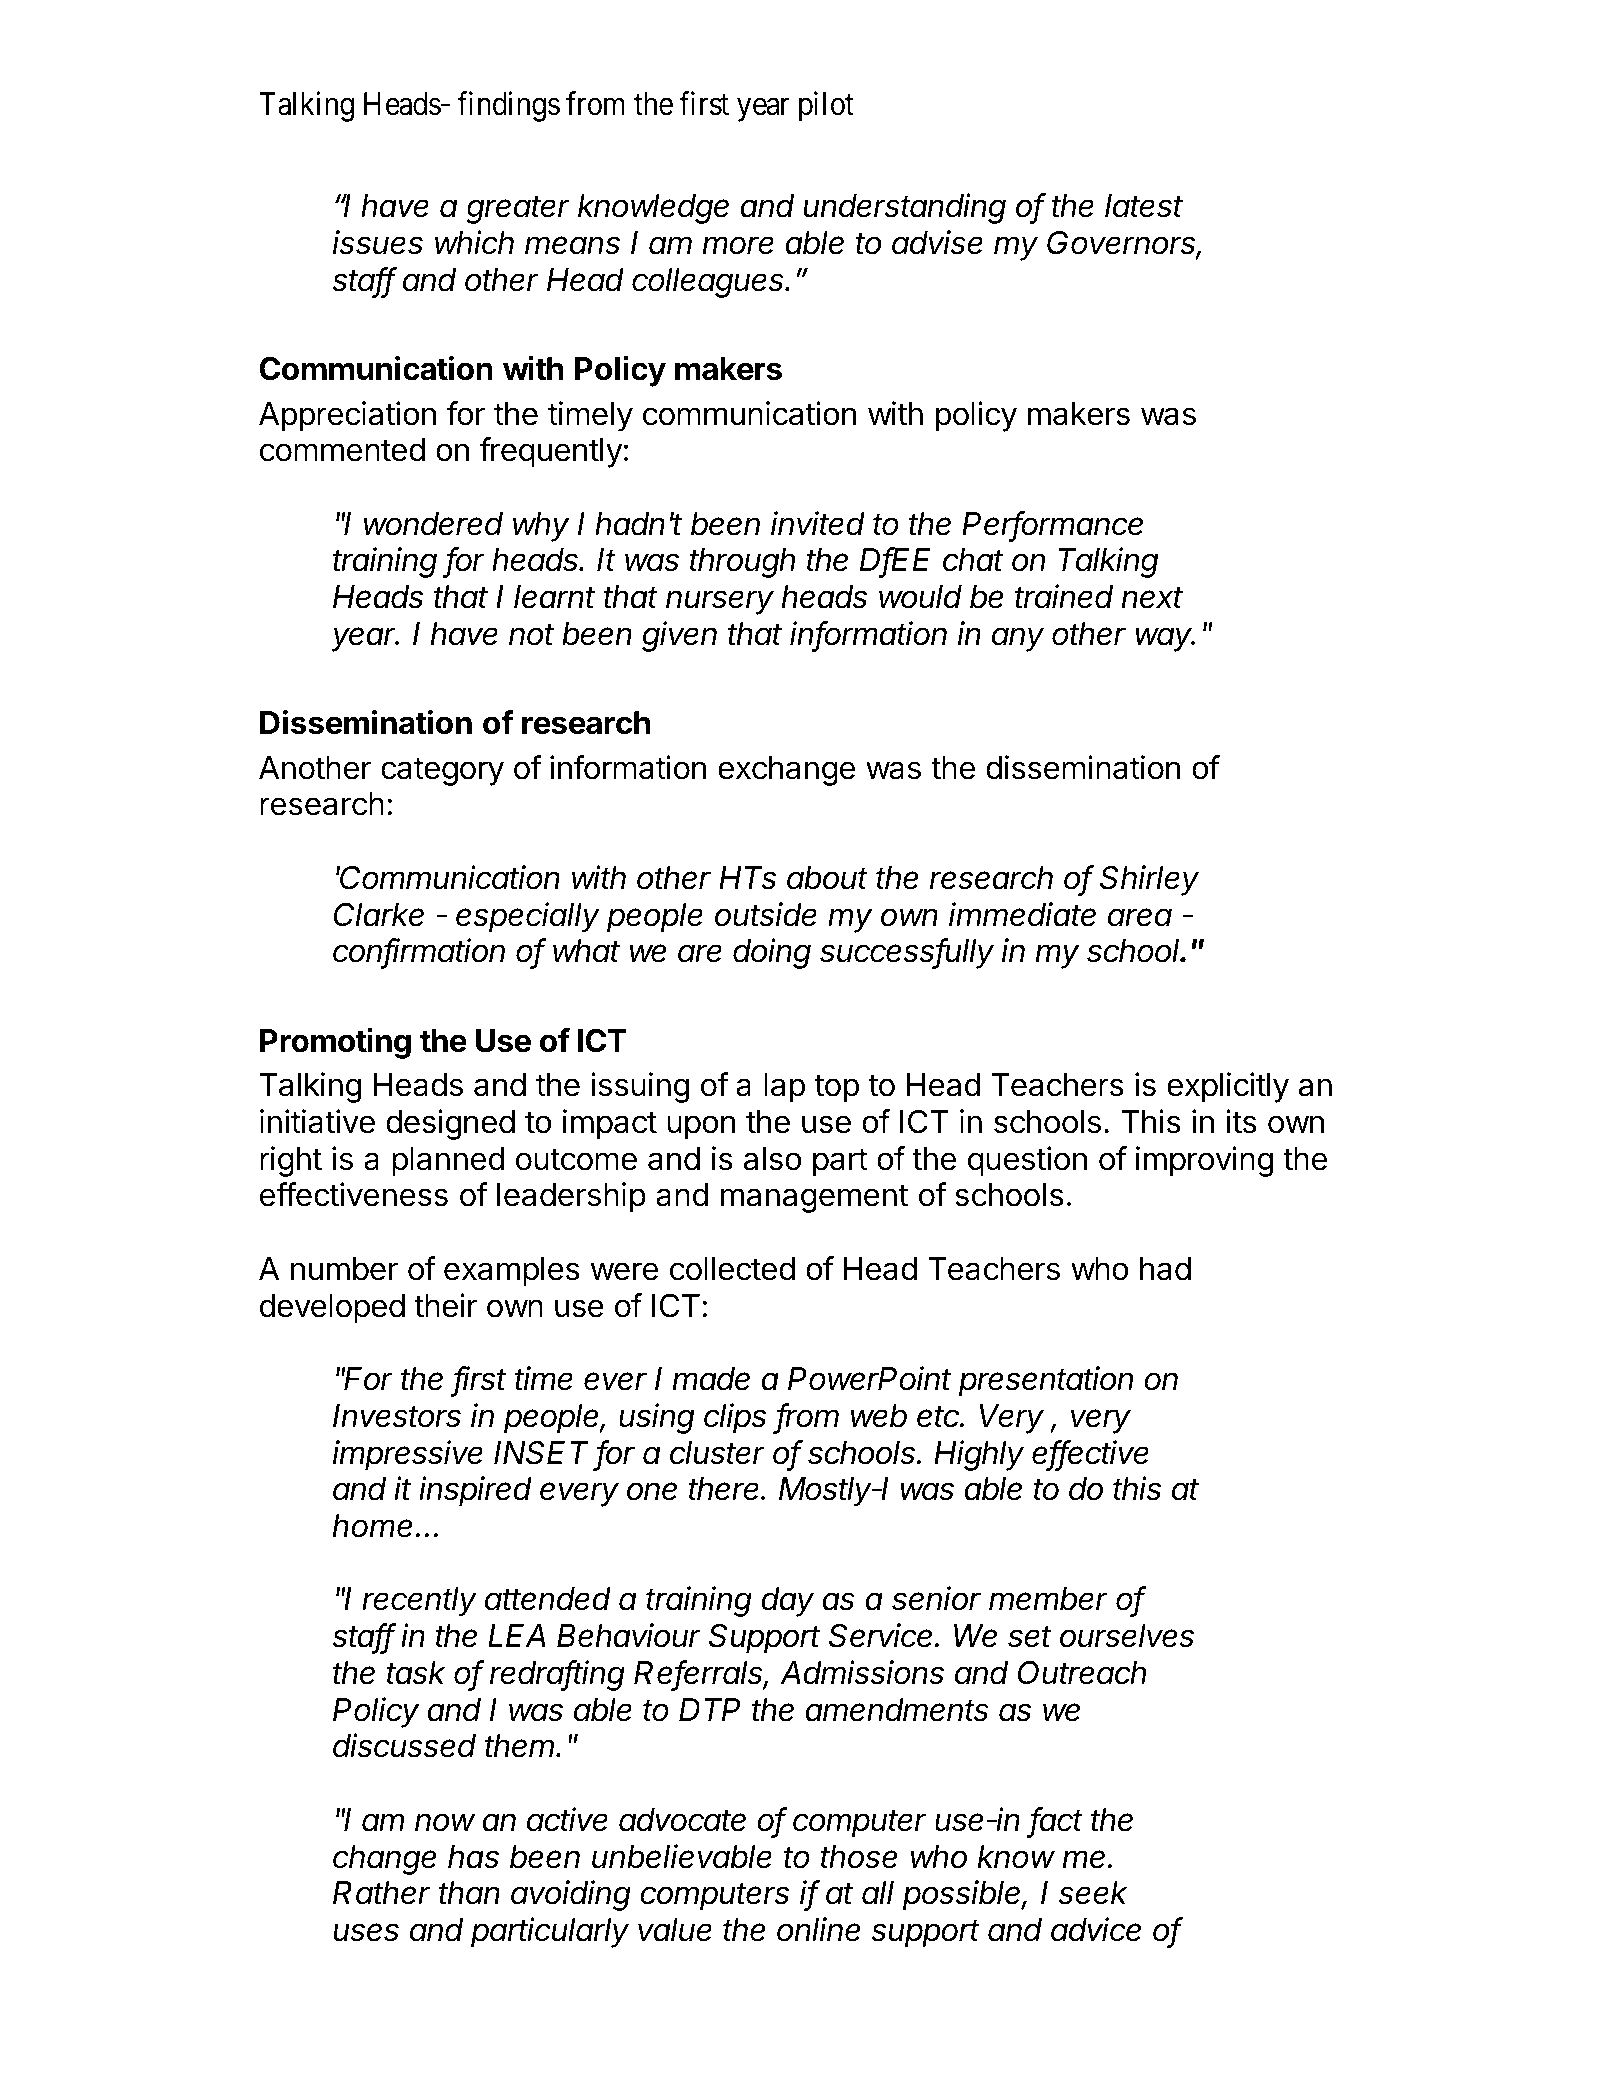 This screenshot has height=2078, width=1605. Describe the element at coordinates (378, 242) in the screenshot. I see `issues` at that location.
